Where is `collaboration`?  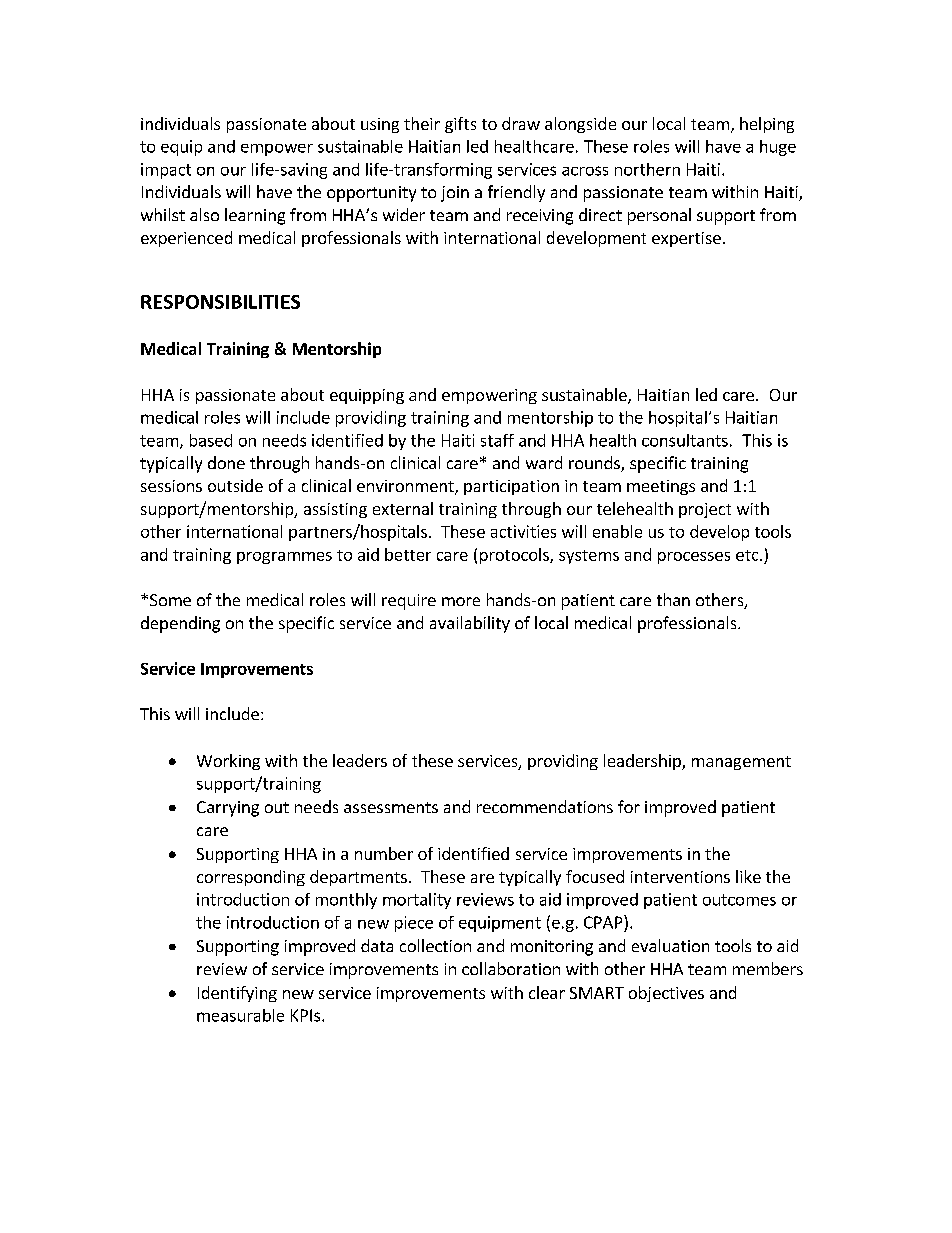 collaboration is located at coordinates (511, 968).
